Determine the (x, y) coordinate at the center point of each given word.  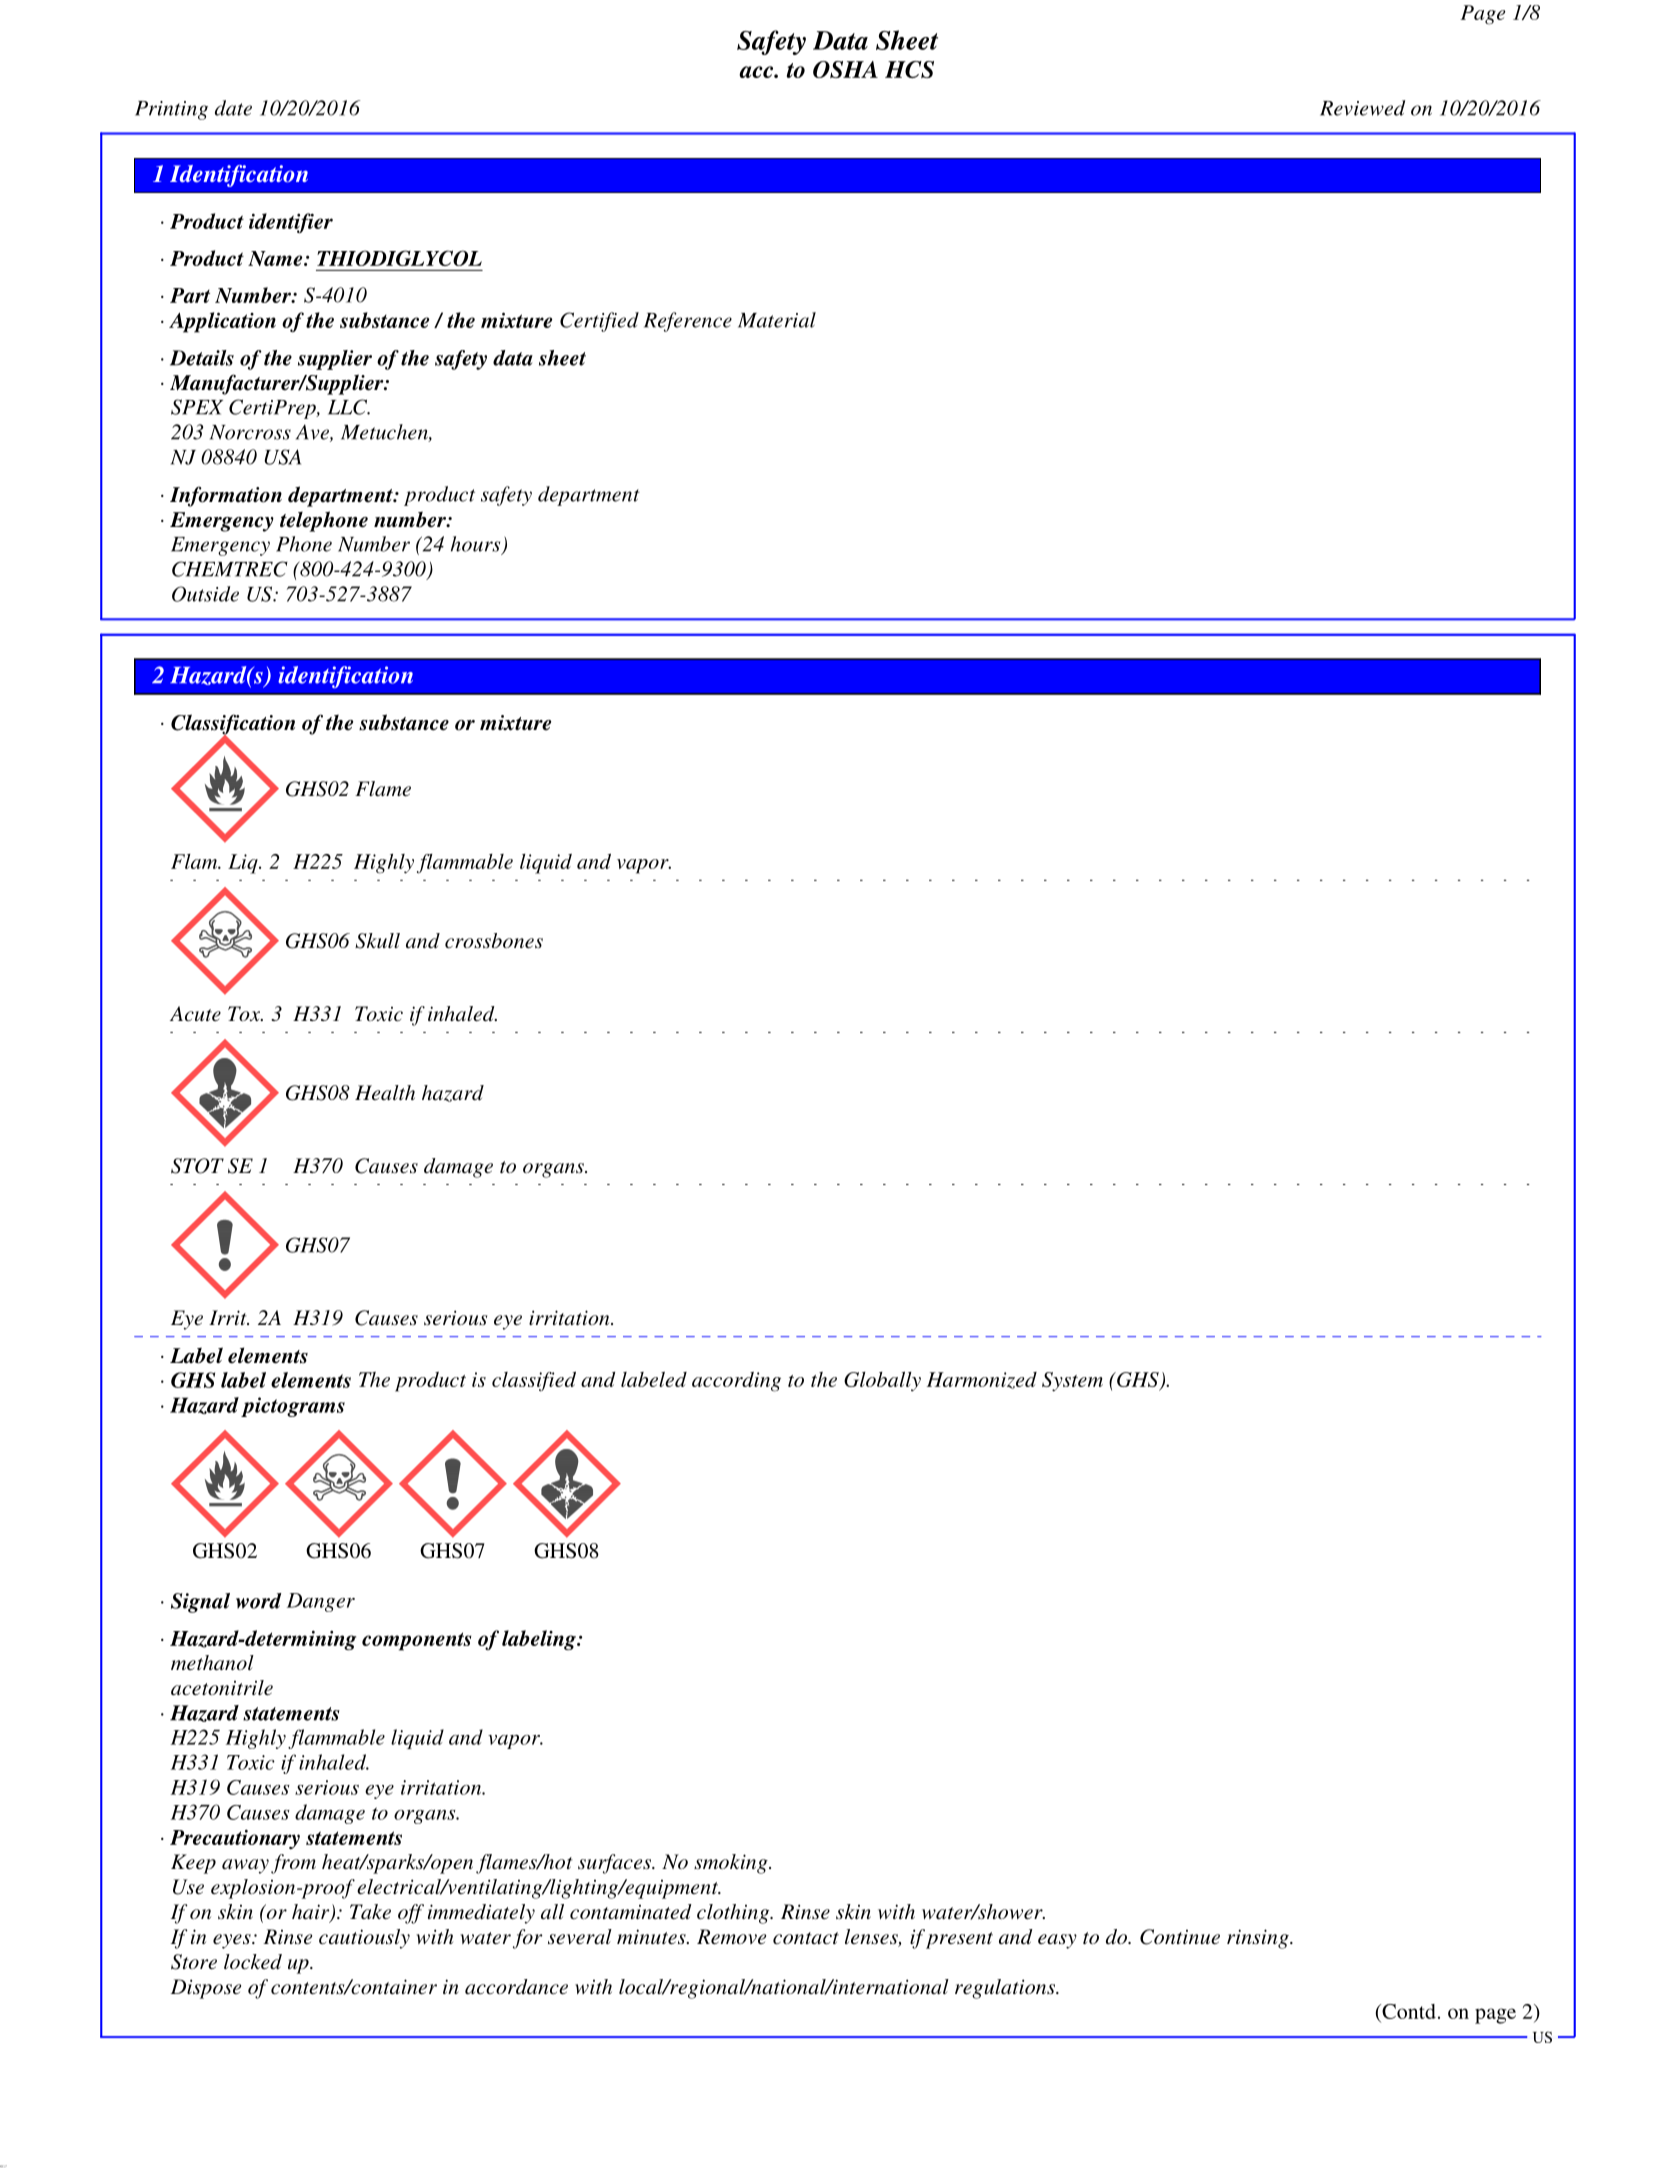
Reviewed (1362, 108)
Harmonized (982, 1380)
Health (385, 1093)
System (1072, 1382)
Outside (205, 594)
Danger (321, 1602)
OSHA (845, 69)
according (736, 1382)
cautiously (364, 1939)
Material (777, 320)
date (233, 108)
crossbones (494, 941)
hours (477, 545)
